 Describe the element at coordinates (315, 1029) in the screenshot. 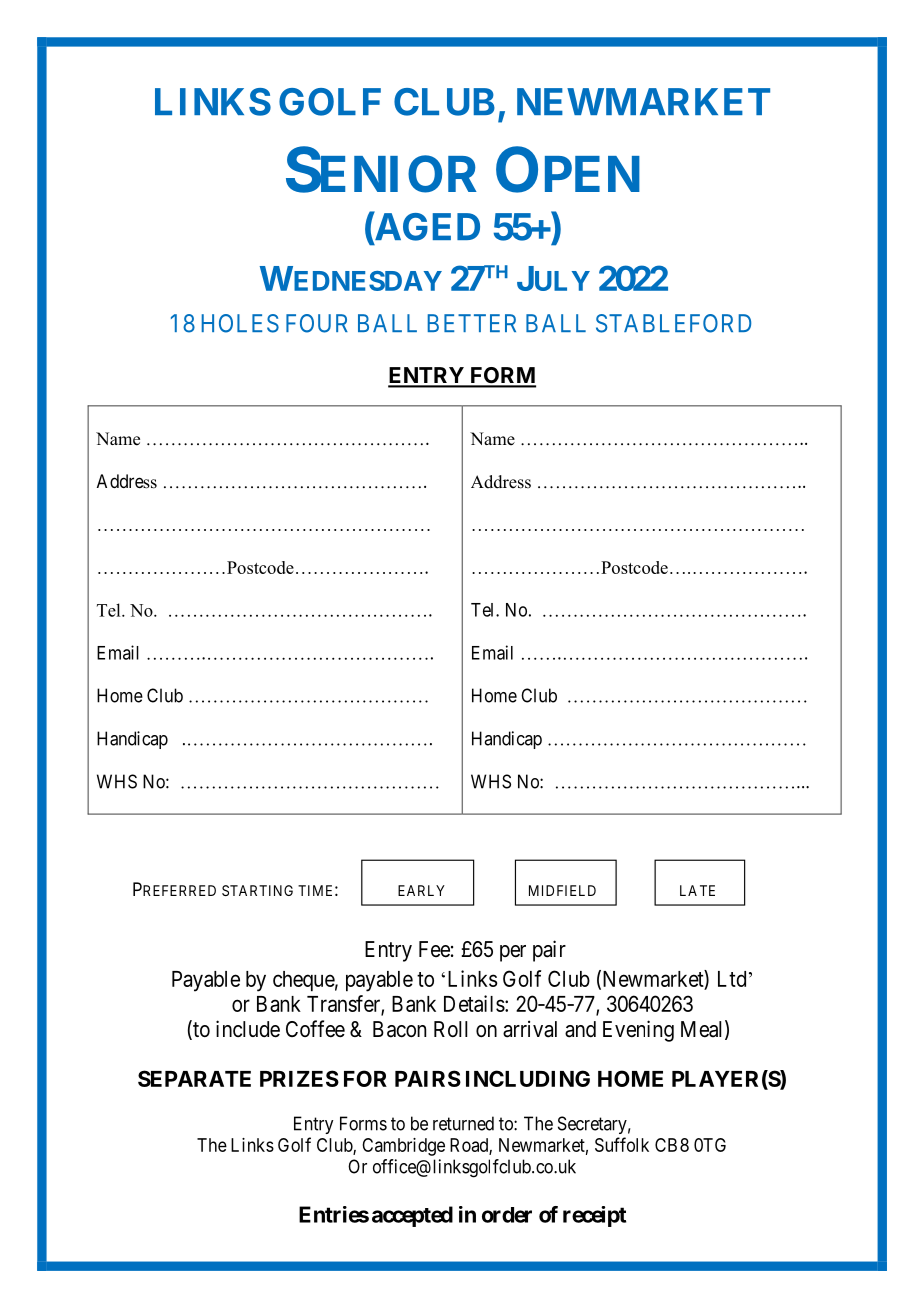

I see `Coffee` at that location.
